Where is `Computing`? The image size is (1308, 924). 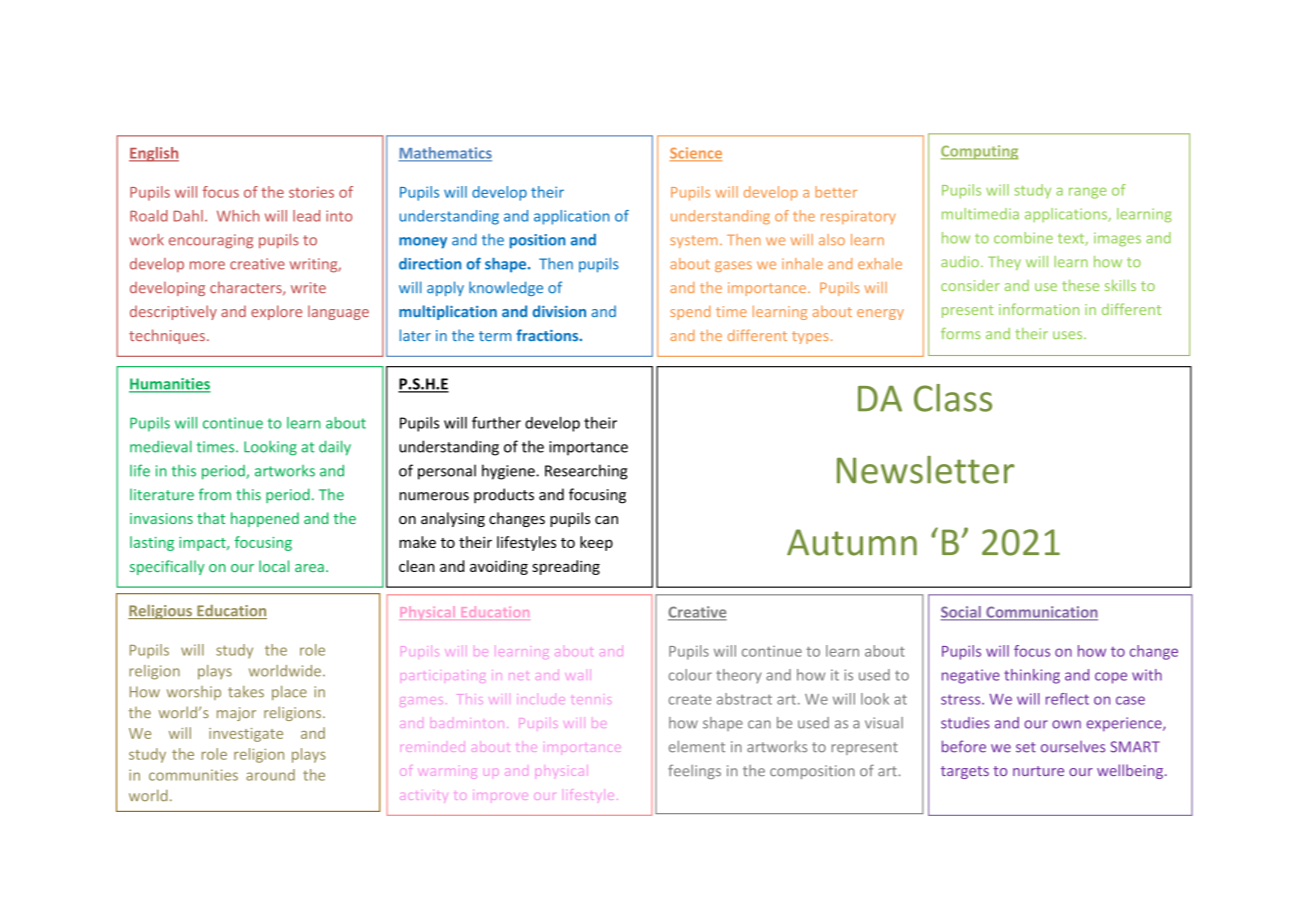 Computing is located at coordinates (979, 152).
